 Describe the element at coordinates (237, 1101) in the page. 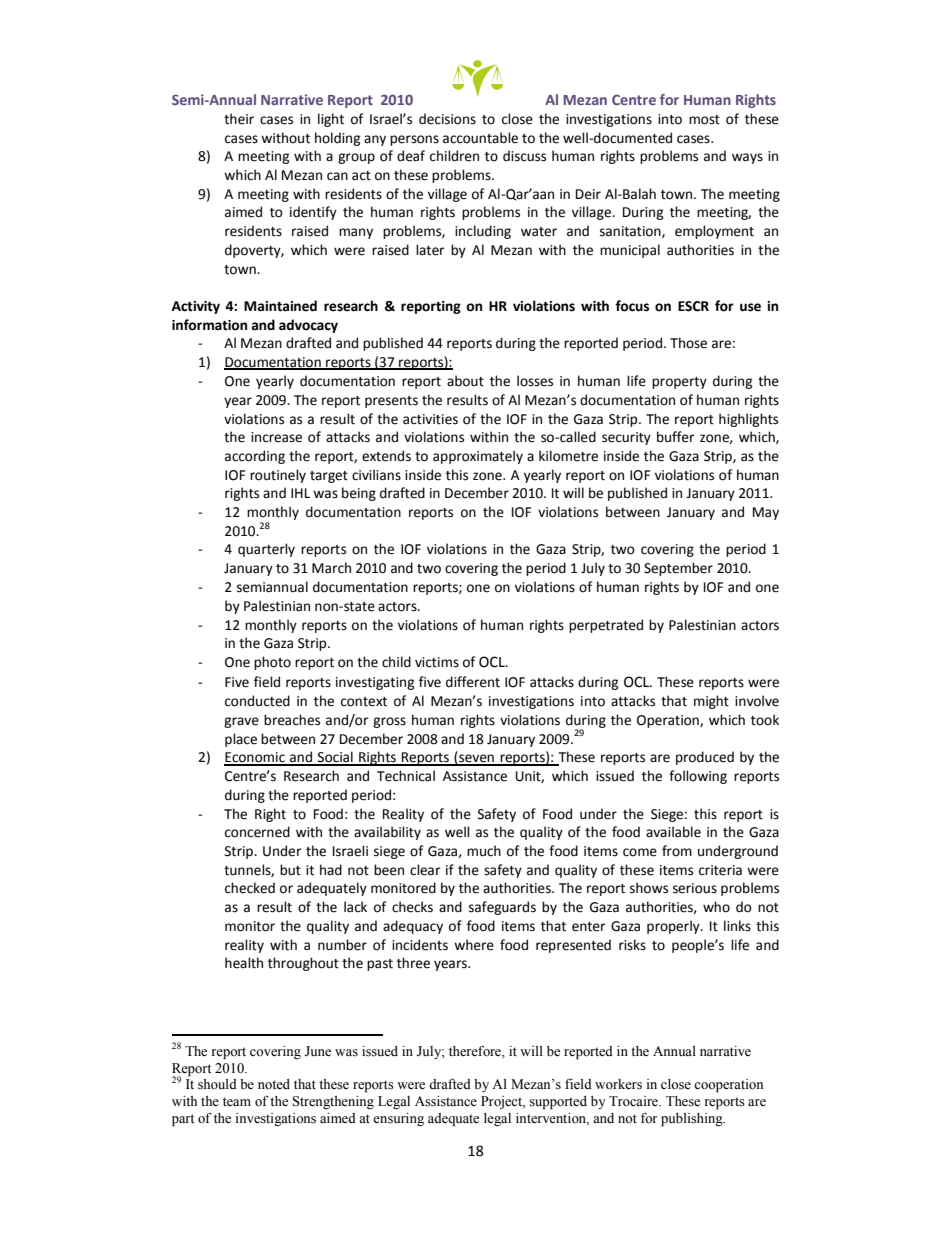

I see `team` at that location.
